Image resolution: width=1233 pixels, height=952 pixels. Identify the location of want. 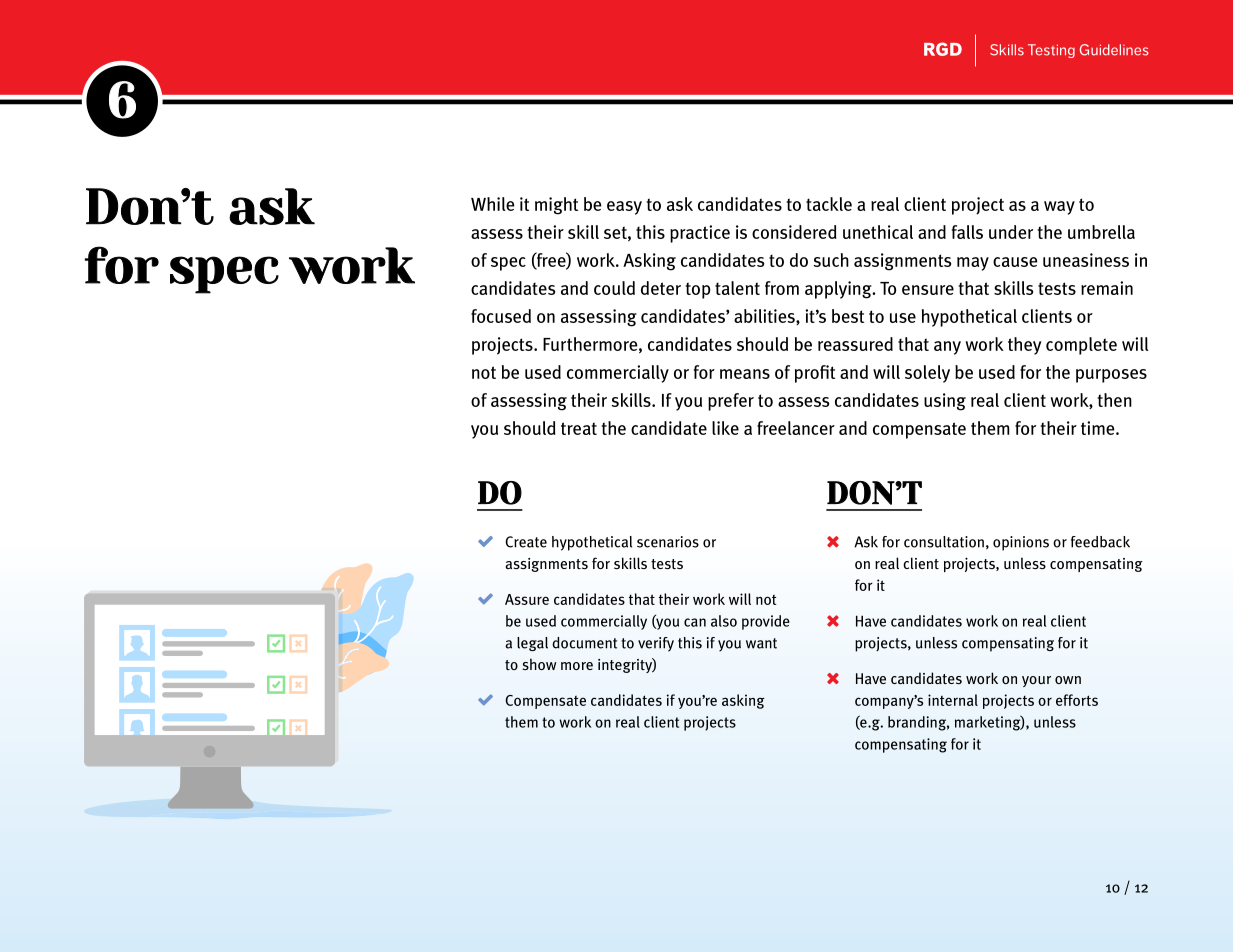
(761, 643).
